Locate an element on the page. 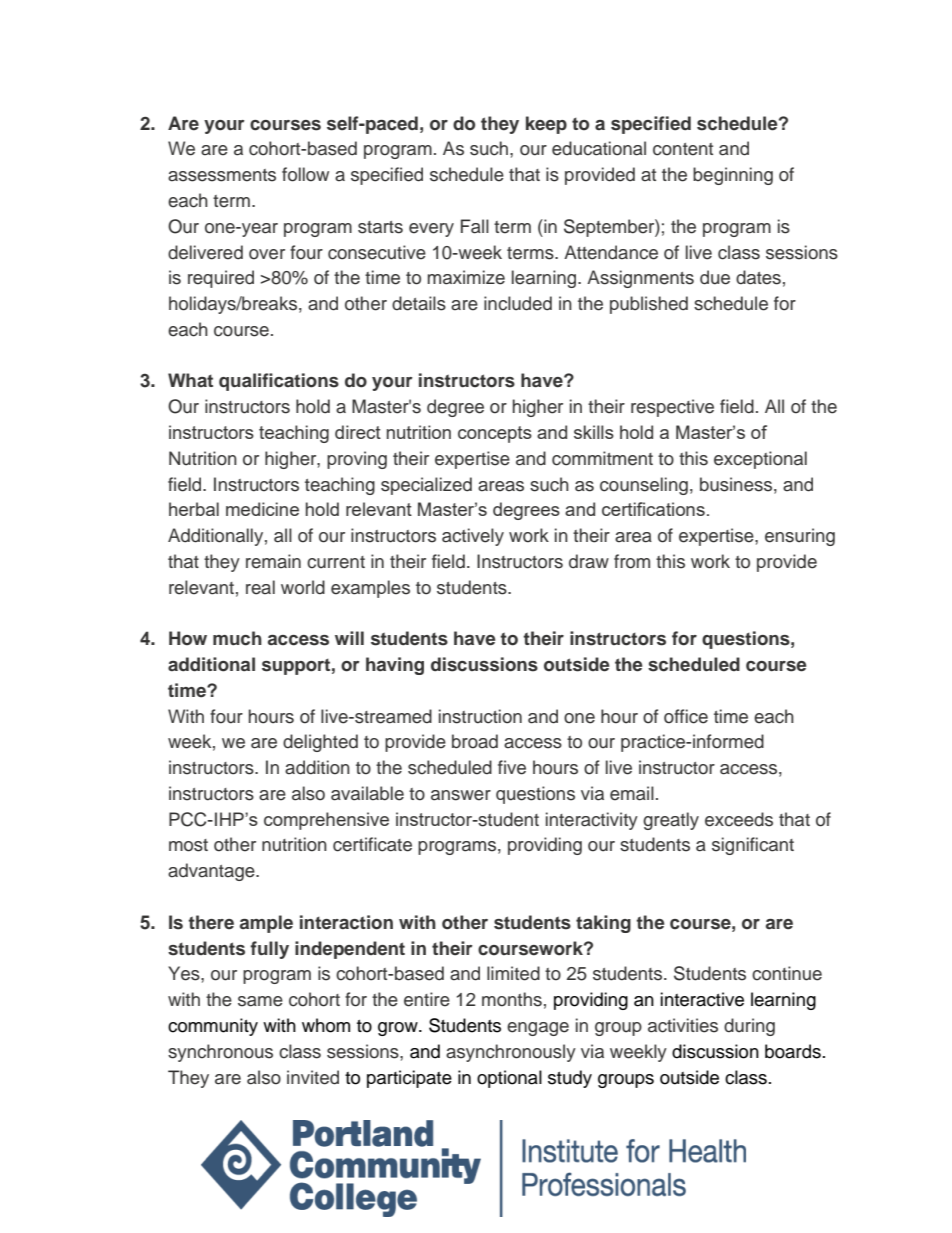 Image resolution: width=952 pixels, height=1233 pixels. keep is located at coordinates (546, 125).
